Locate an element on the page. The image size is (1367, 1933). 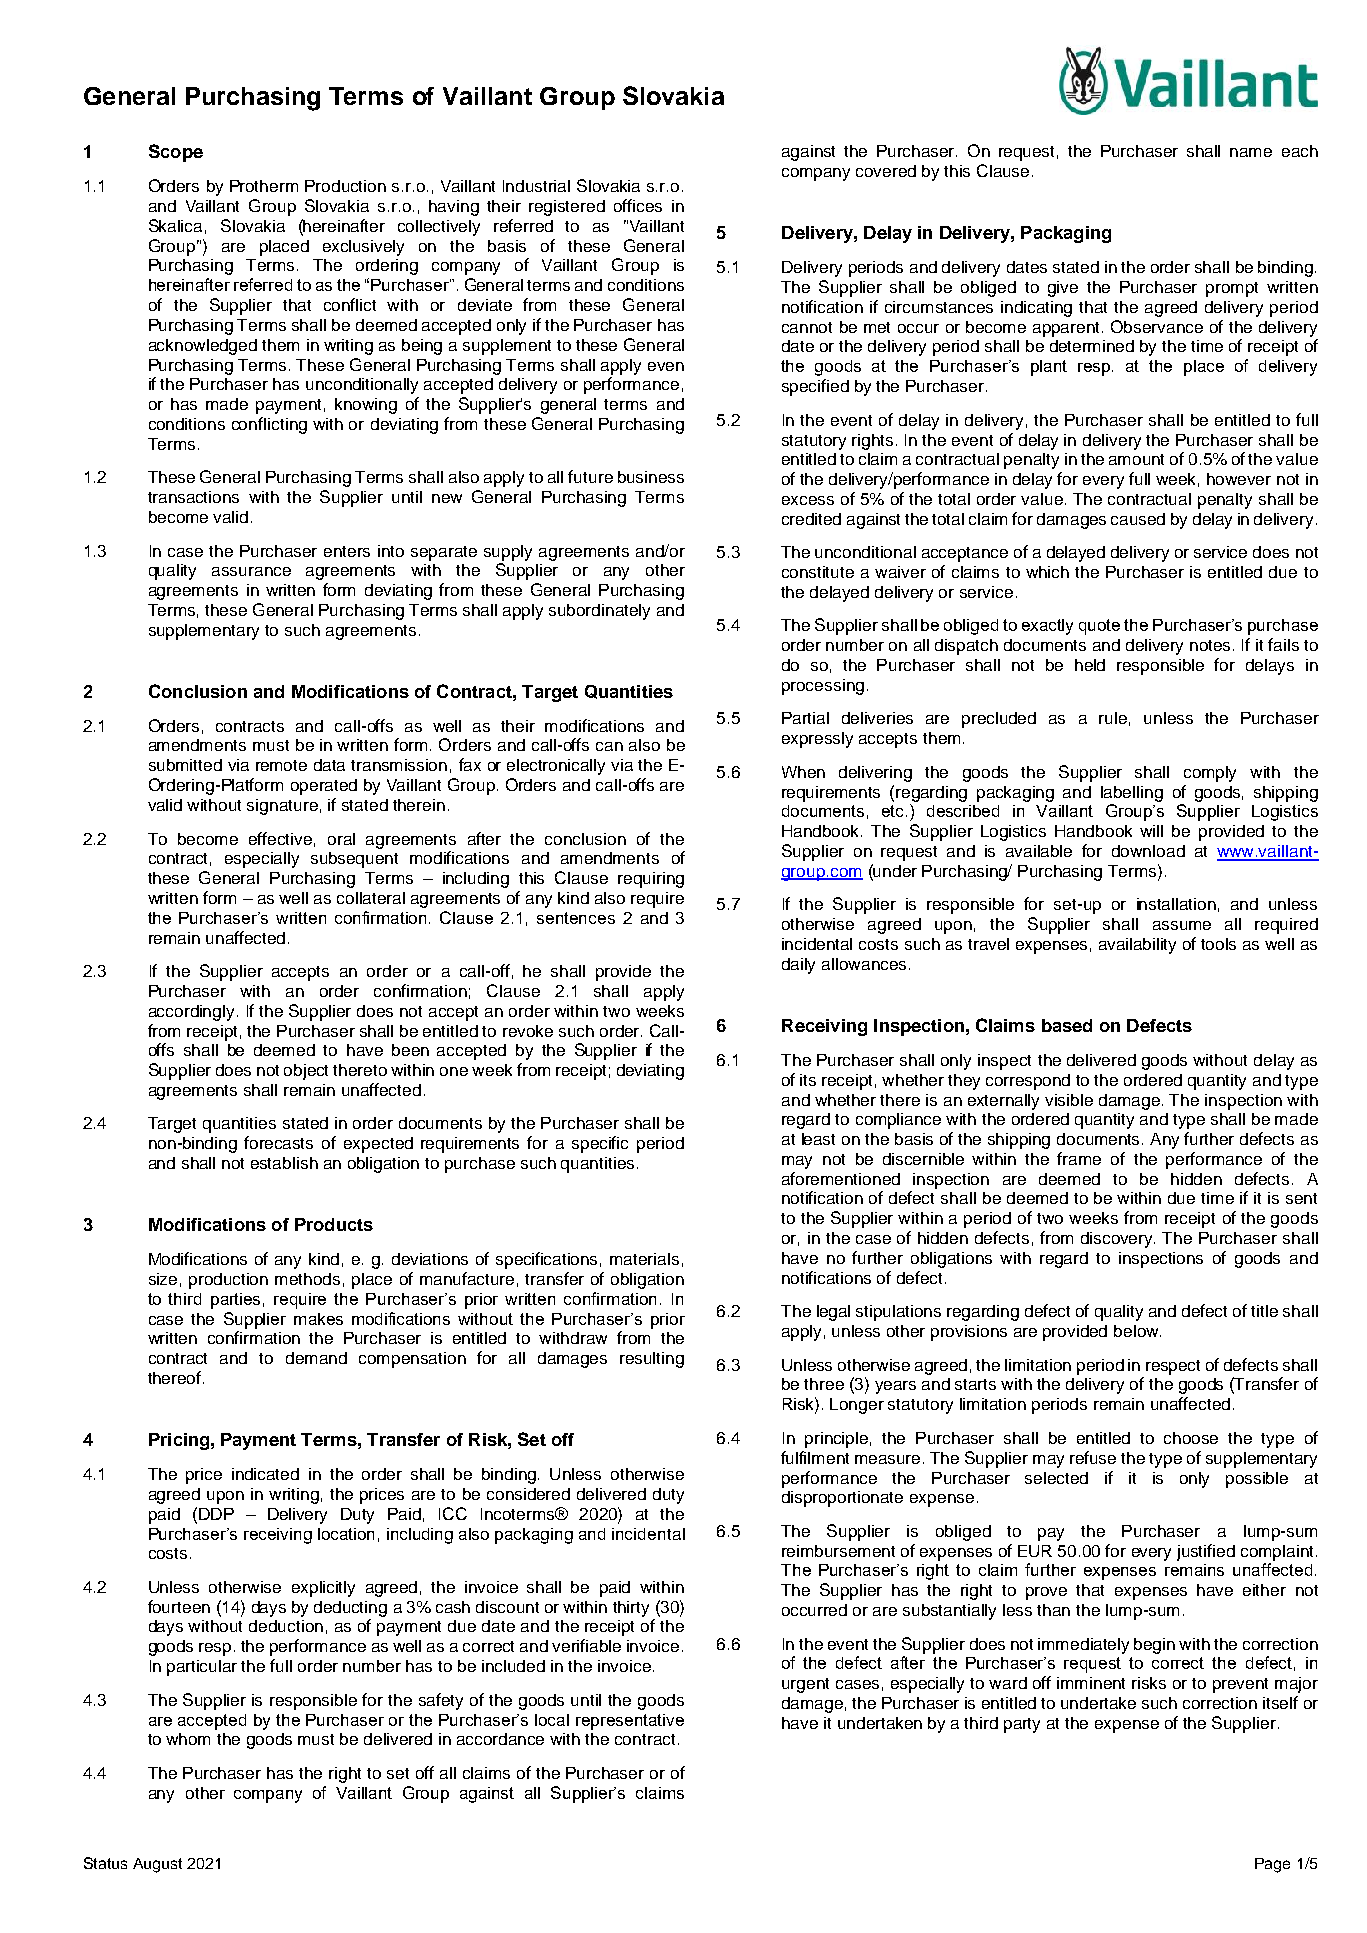
August is located at coordinates (157, 1865).
